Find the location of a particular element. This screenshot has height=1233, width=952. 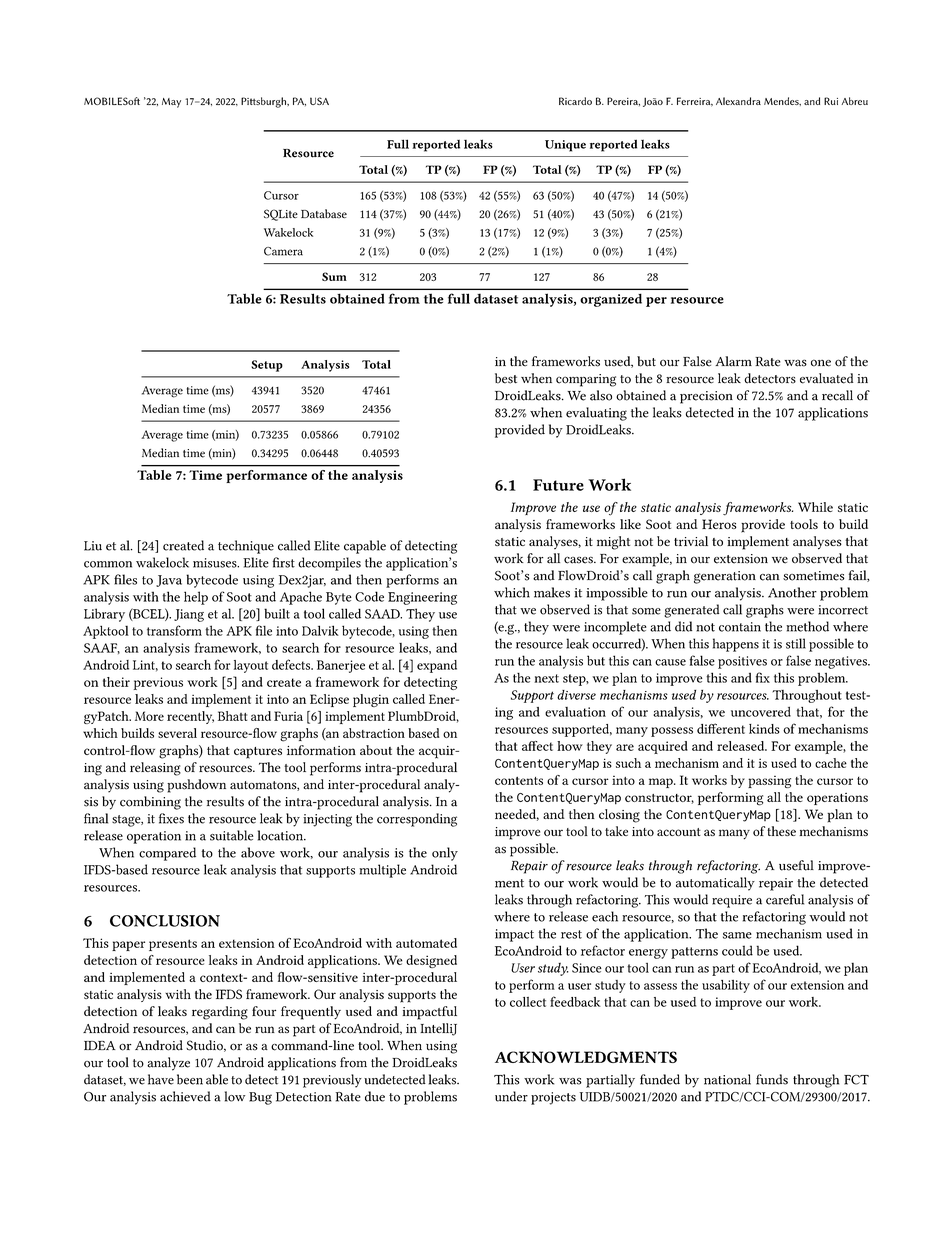

releasing is located at coordinates (155, 769).
